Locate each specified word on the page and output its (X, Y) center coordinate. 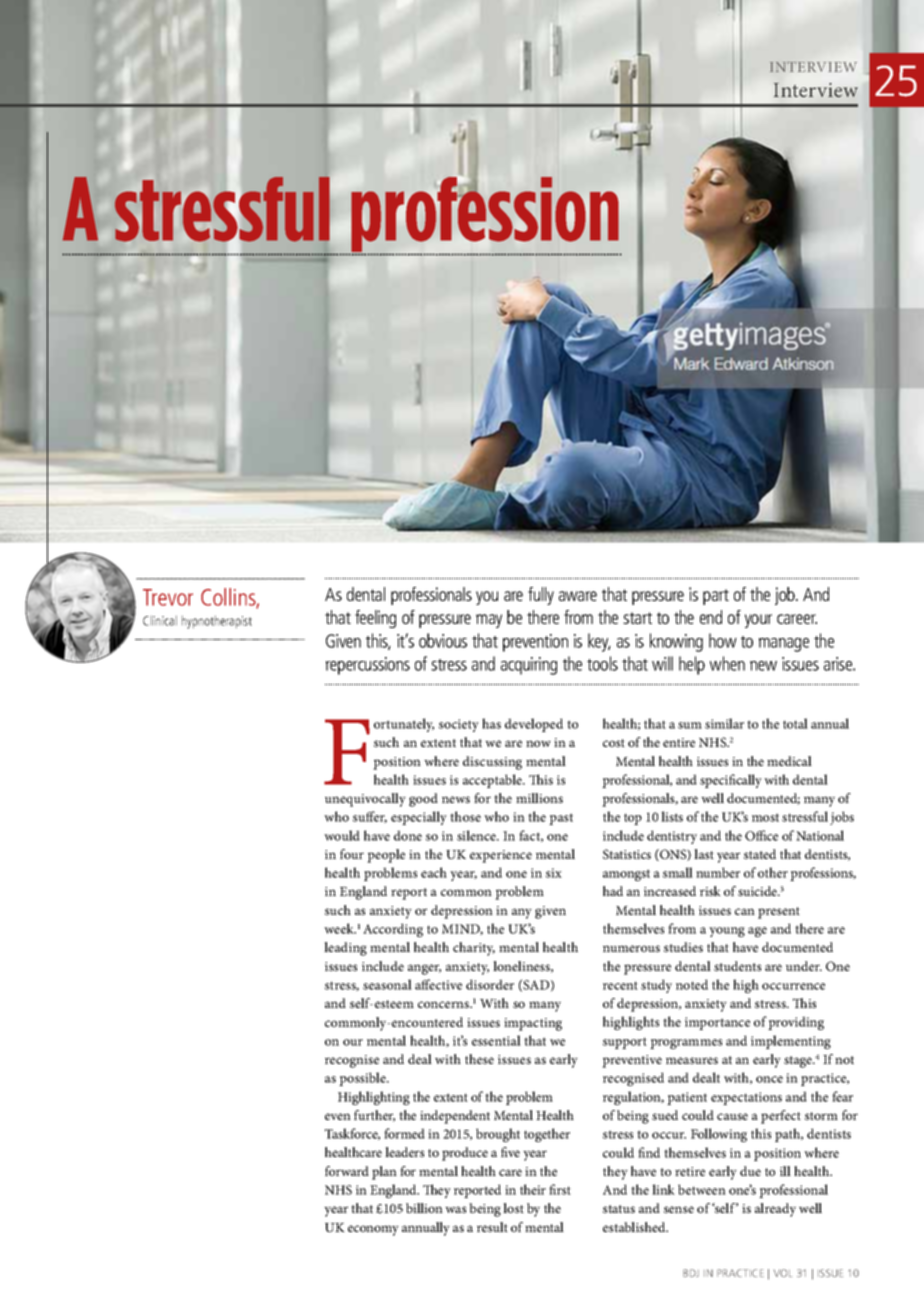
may (489, 621)
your (758, 621)
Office (761, 835)
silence (477, 835)
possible (363, 1079)
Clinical (160, 621)
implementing (791, 1042)
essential (496, 1040)
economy (373, 1230)
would (342, 835)
